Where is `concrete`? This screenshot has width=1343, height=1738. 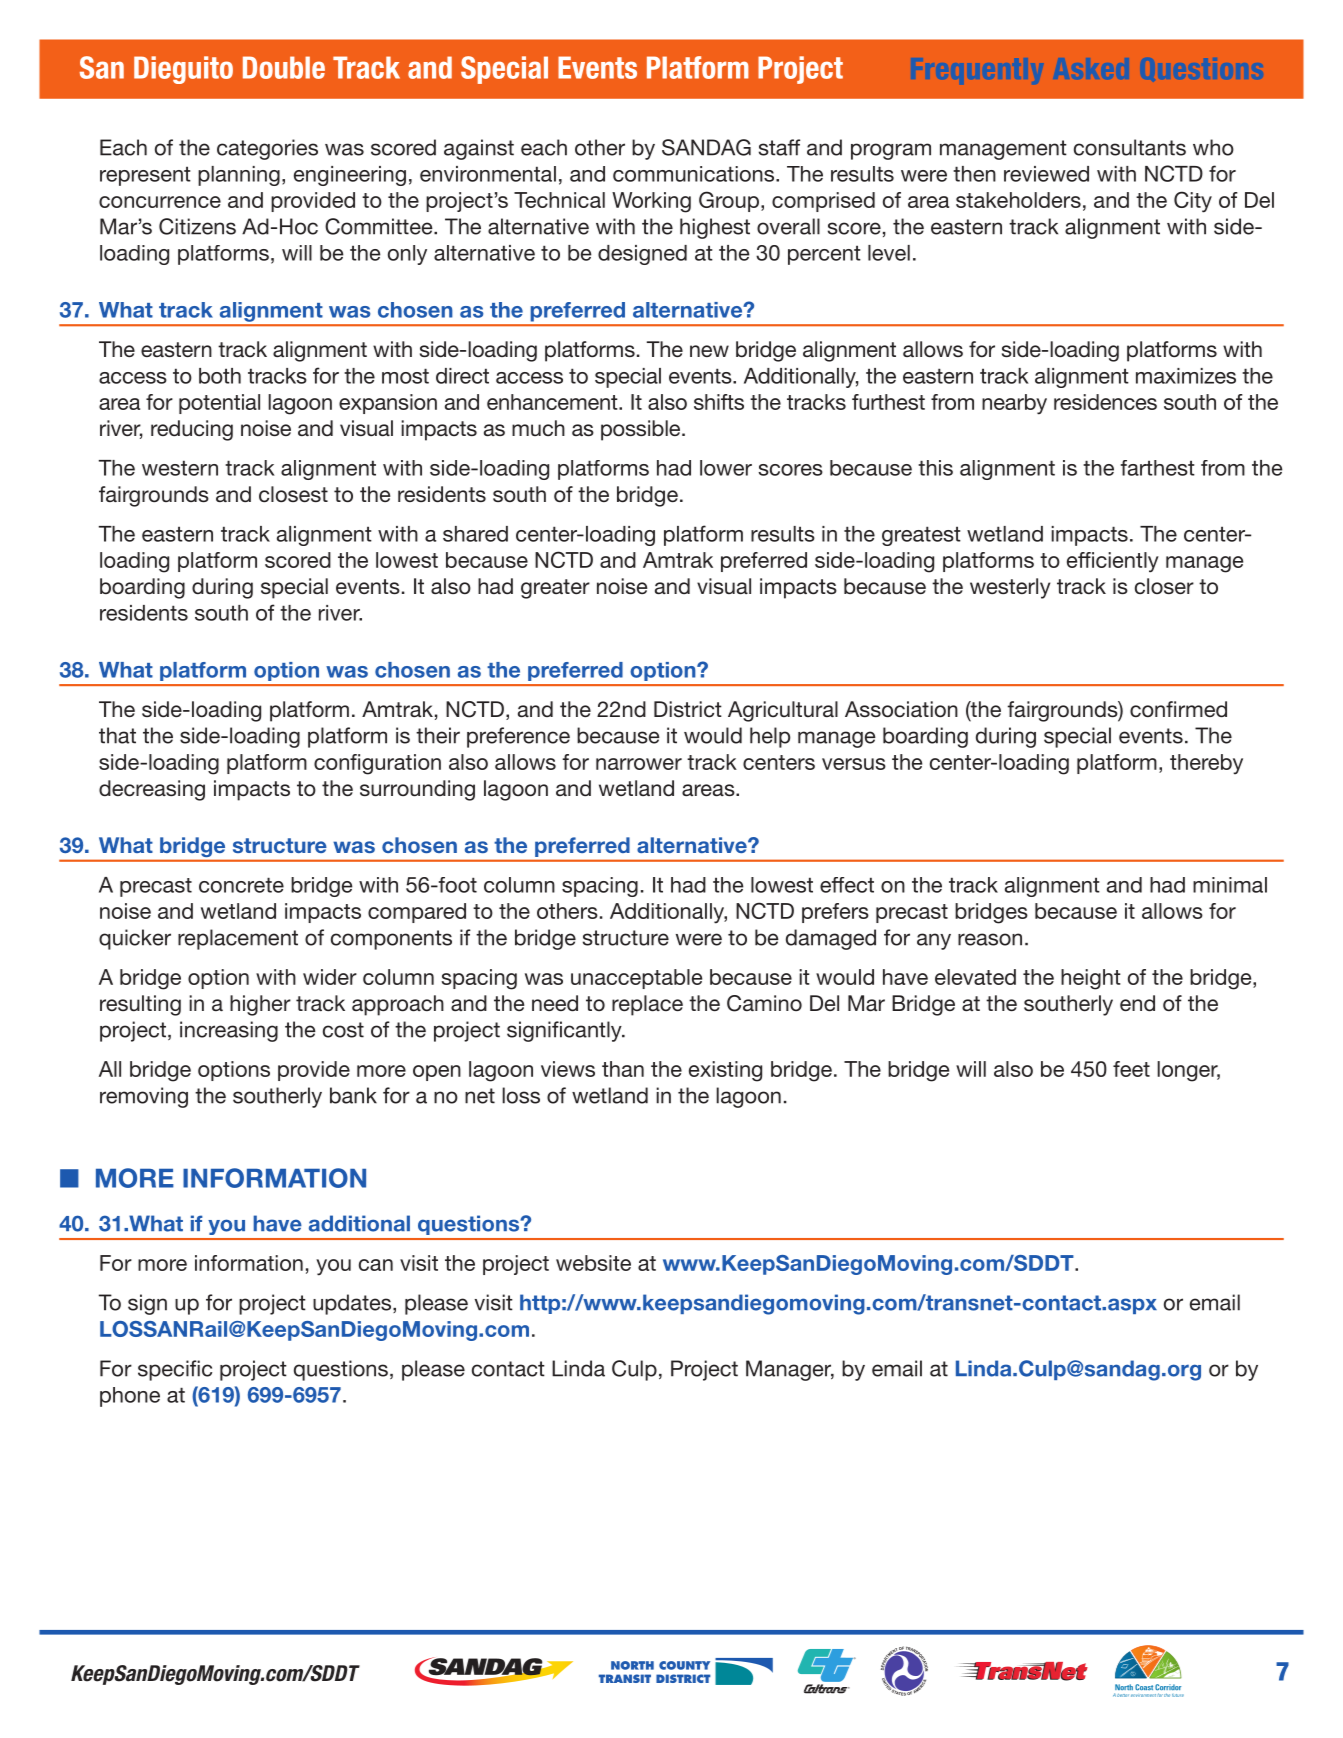 concrete is located at coordinates (241, 885).
